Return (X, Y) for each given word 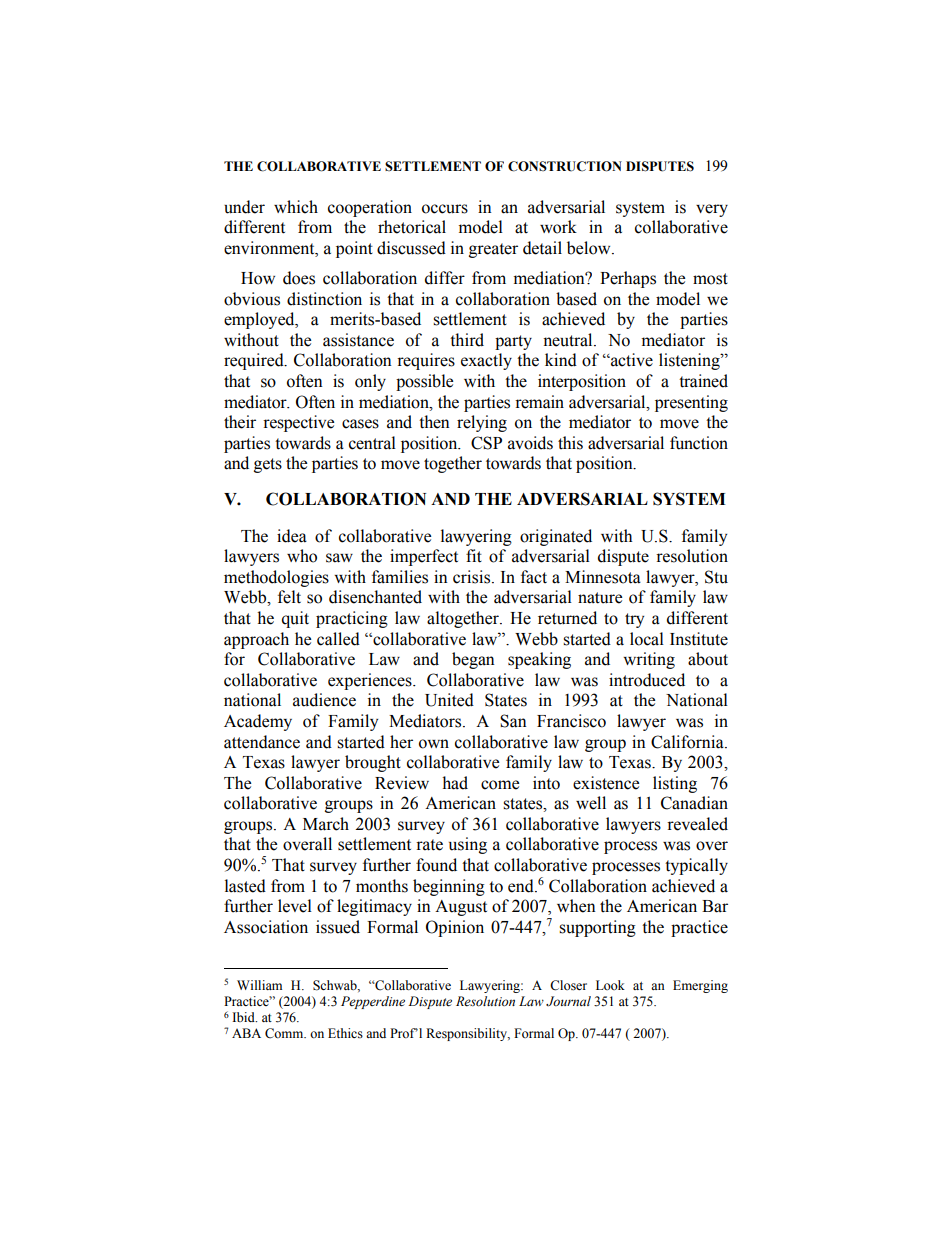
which (296, 207)
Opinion (455, 928)
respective (298, 423)
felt (289, 597)
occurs (445, 209)
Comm (285, 1033)
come (500, 785)
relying (482, 423)
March (326, 824)
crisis (473, 577)
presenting (691, 403)
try (634, 620)
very (712, 210)
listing (675, 784)
